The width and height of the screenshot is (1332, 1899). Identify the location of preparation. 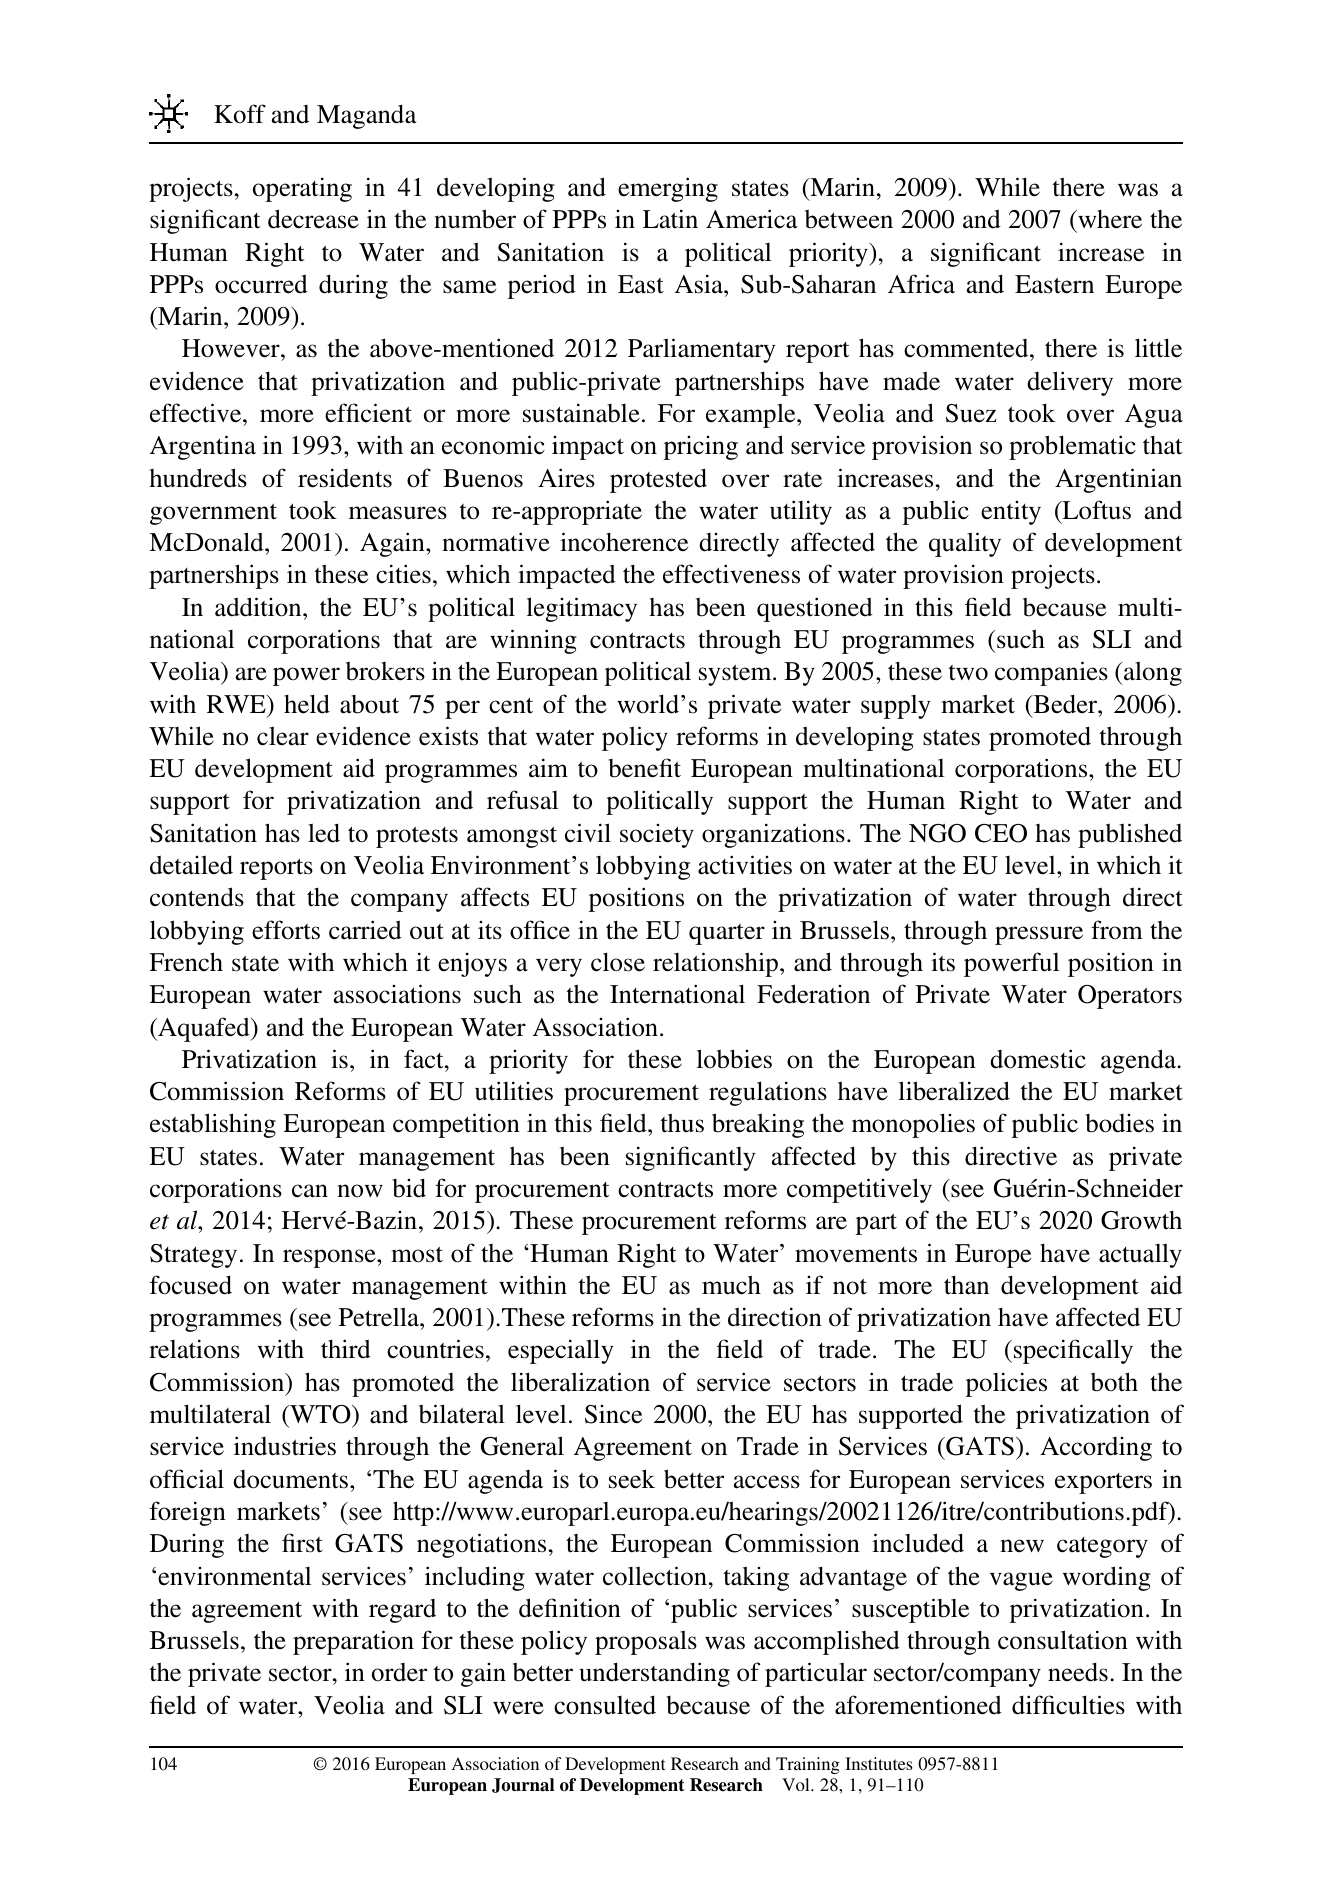
(353, 1642).
